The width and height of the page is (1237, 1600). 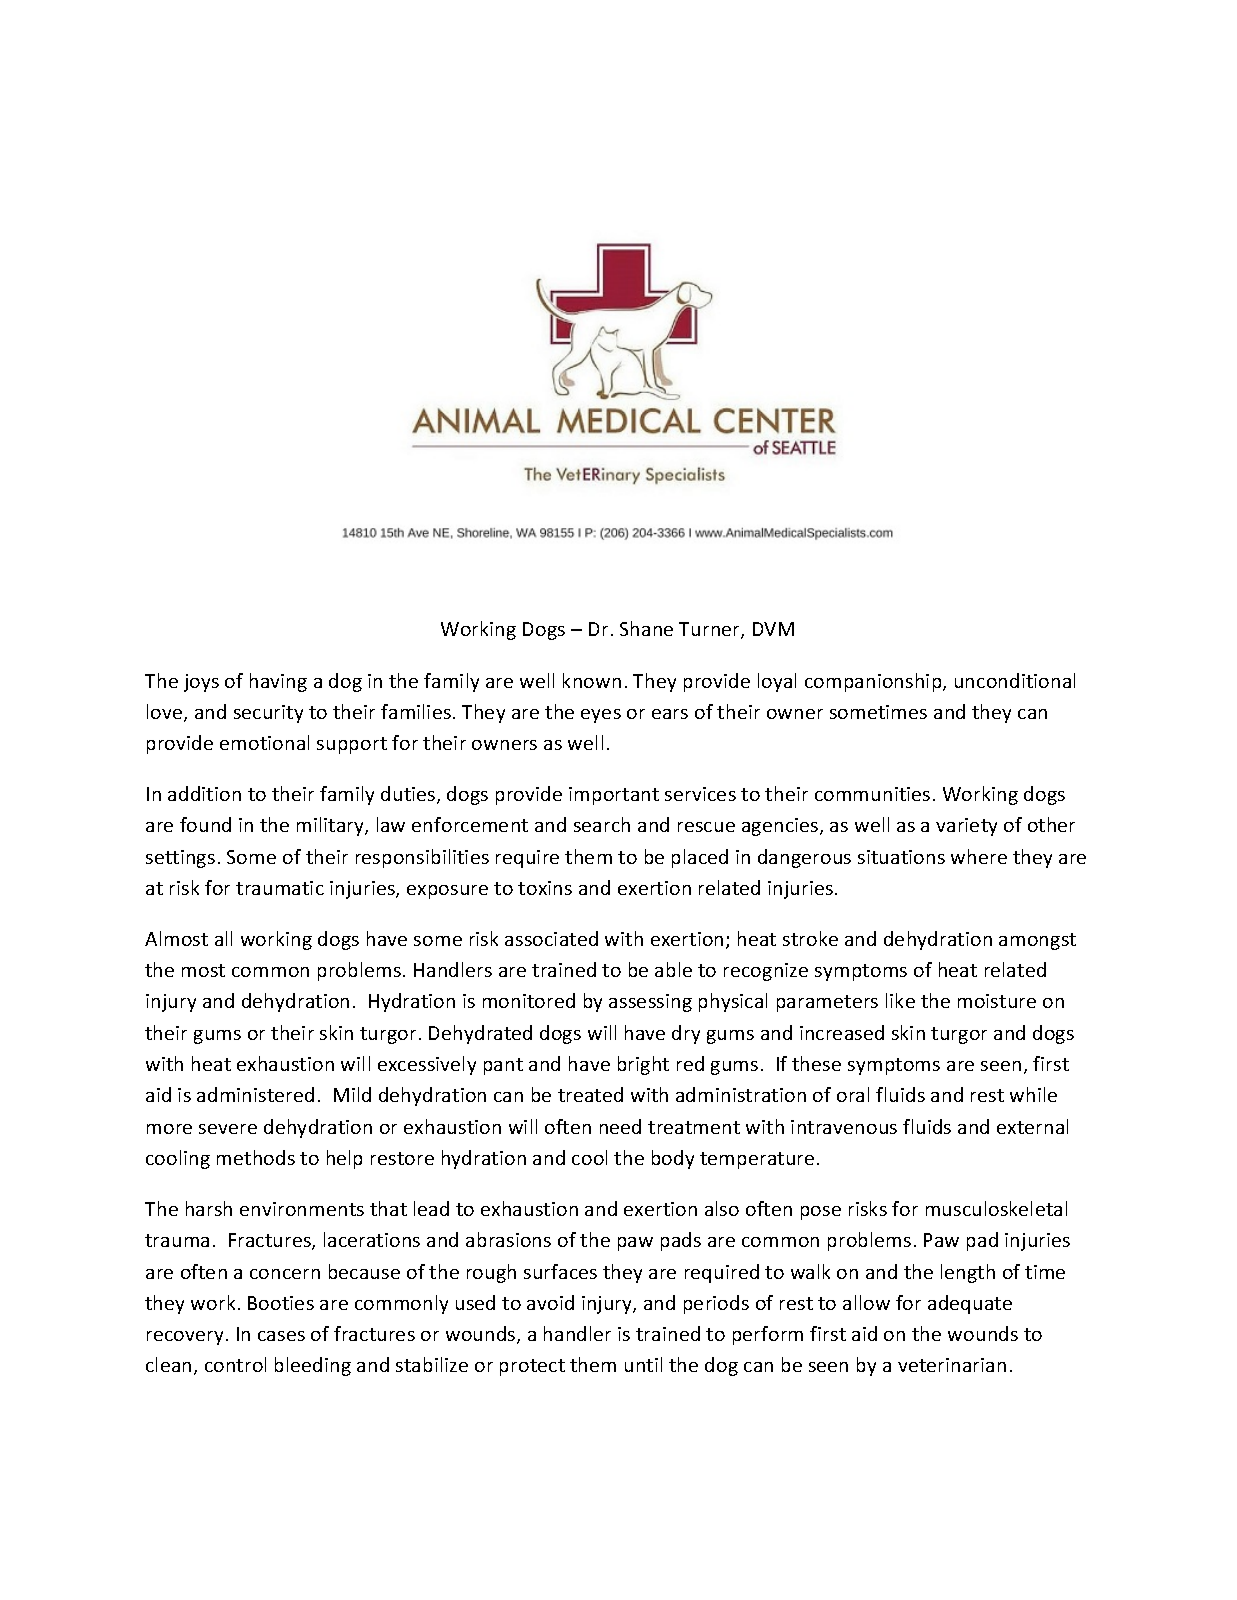 What do you see at coordinates (646, 628) in the page?
I see `Shane` at bounding box center [646, 628].
